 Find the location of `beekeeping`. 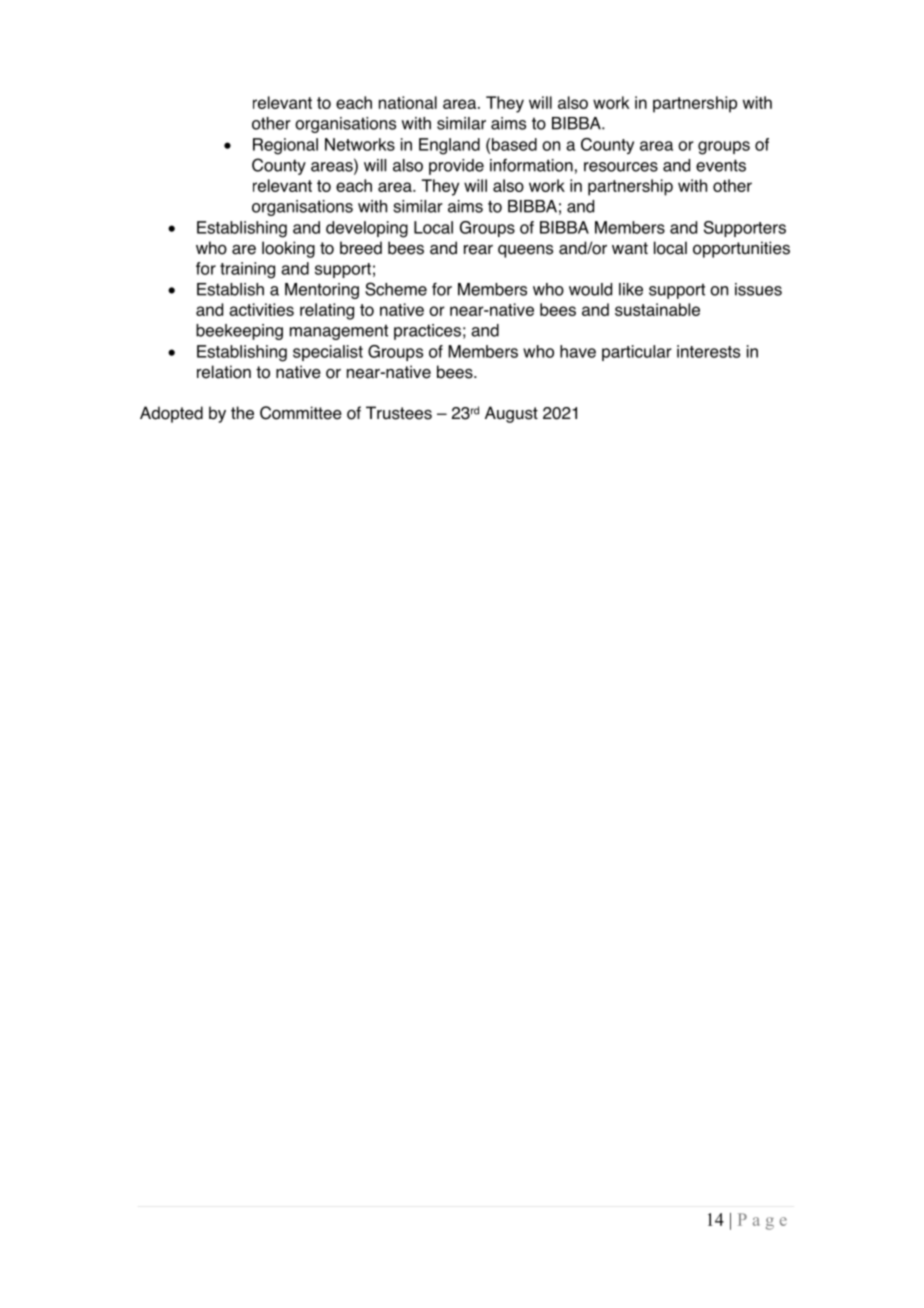

beekeeping is located at coordinates (239, 332).
